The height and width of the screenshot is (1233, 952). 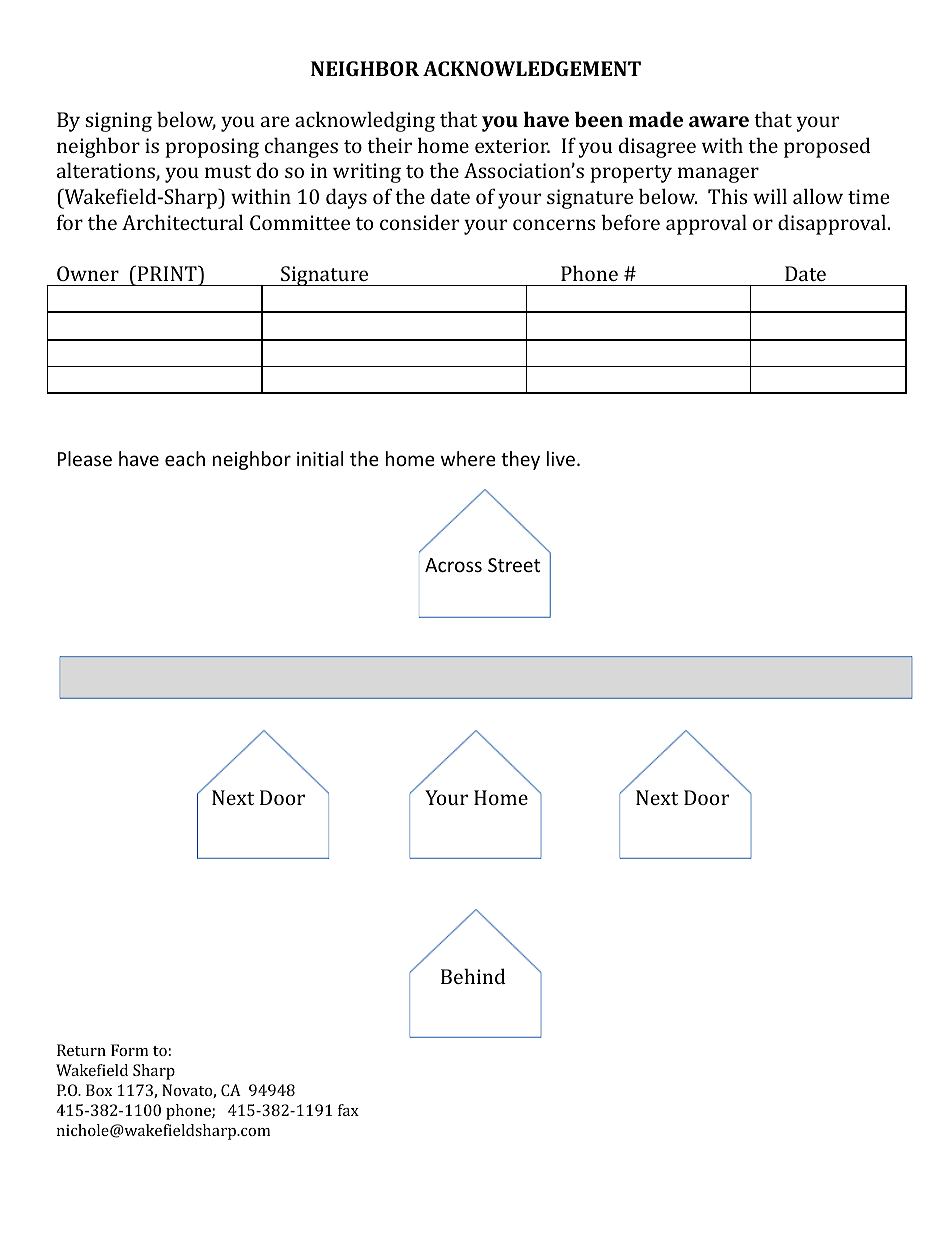 What do you see at coordinates (514, 565) in the screenshot?
I see `Street` at bounding box center [514, 565].
